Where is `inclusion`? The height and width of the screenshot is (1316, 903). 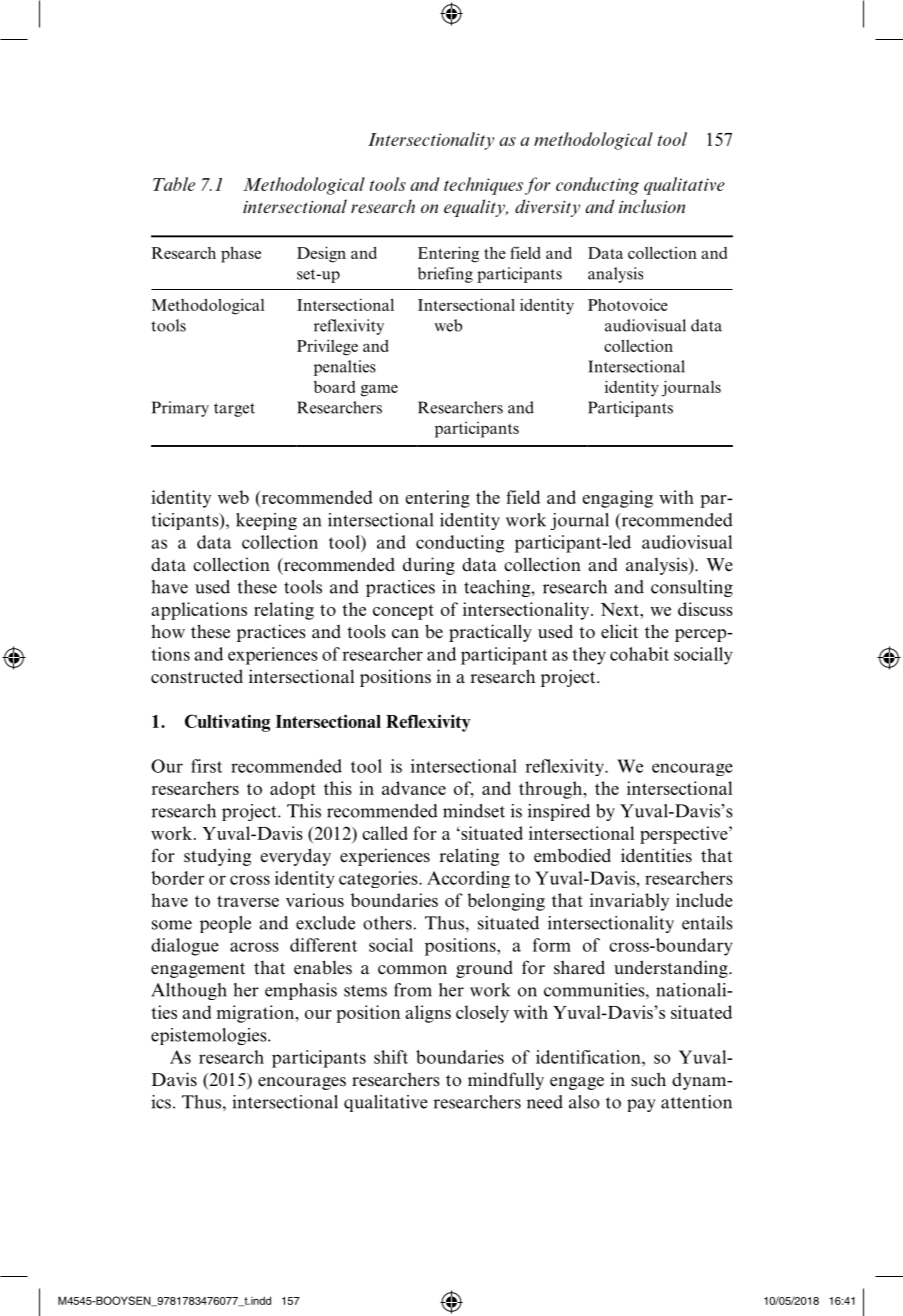 inclusion is located at coordinates (652, 206).
